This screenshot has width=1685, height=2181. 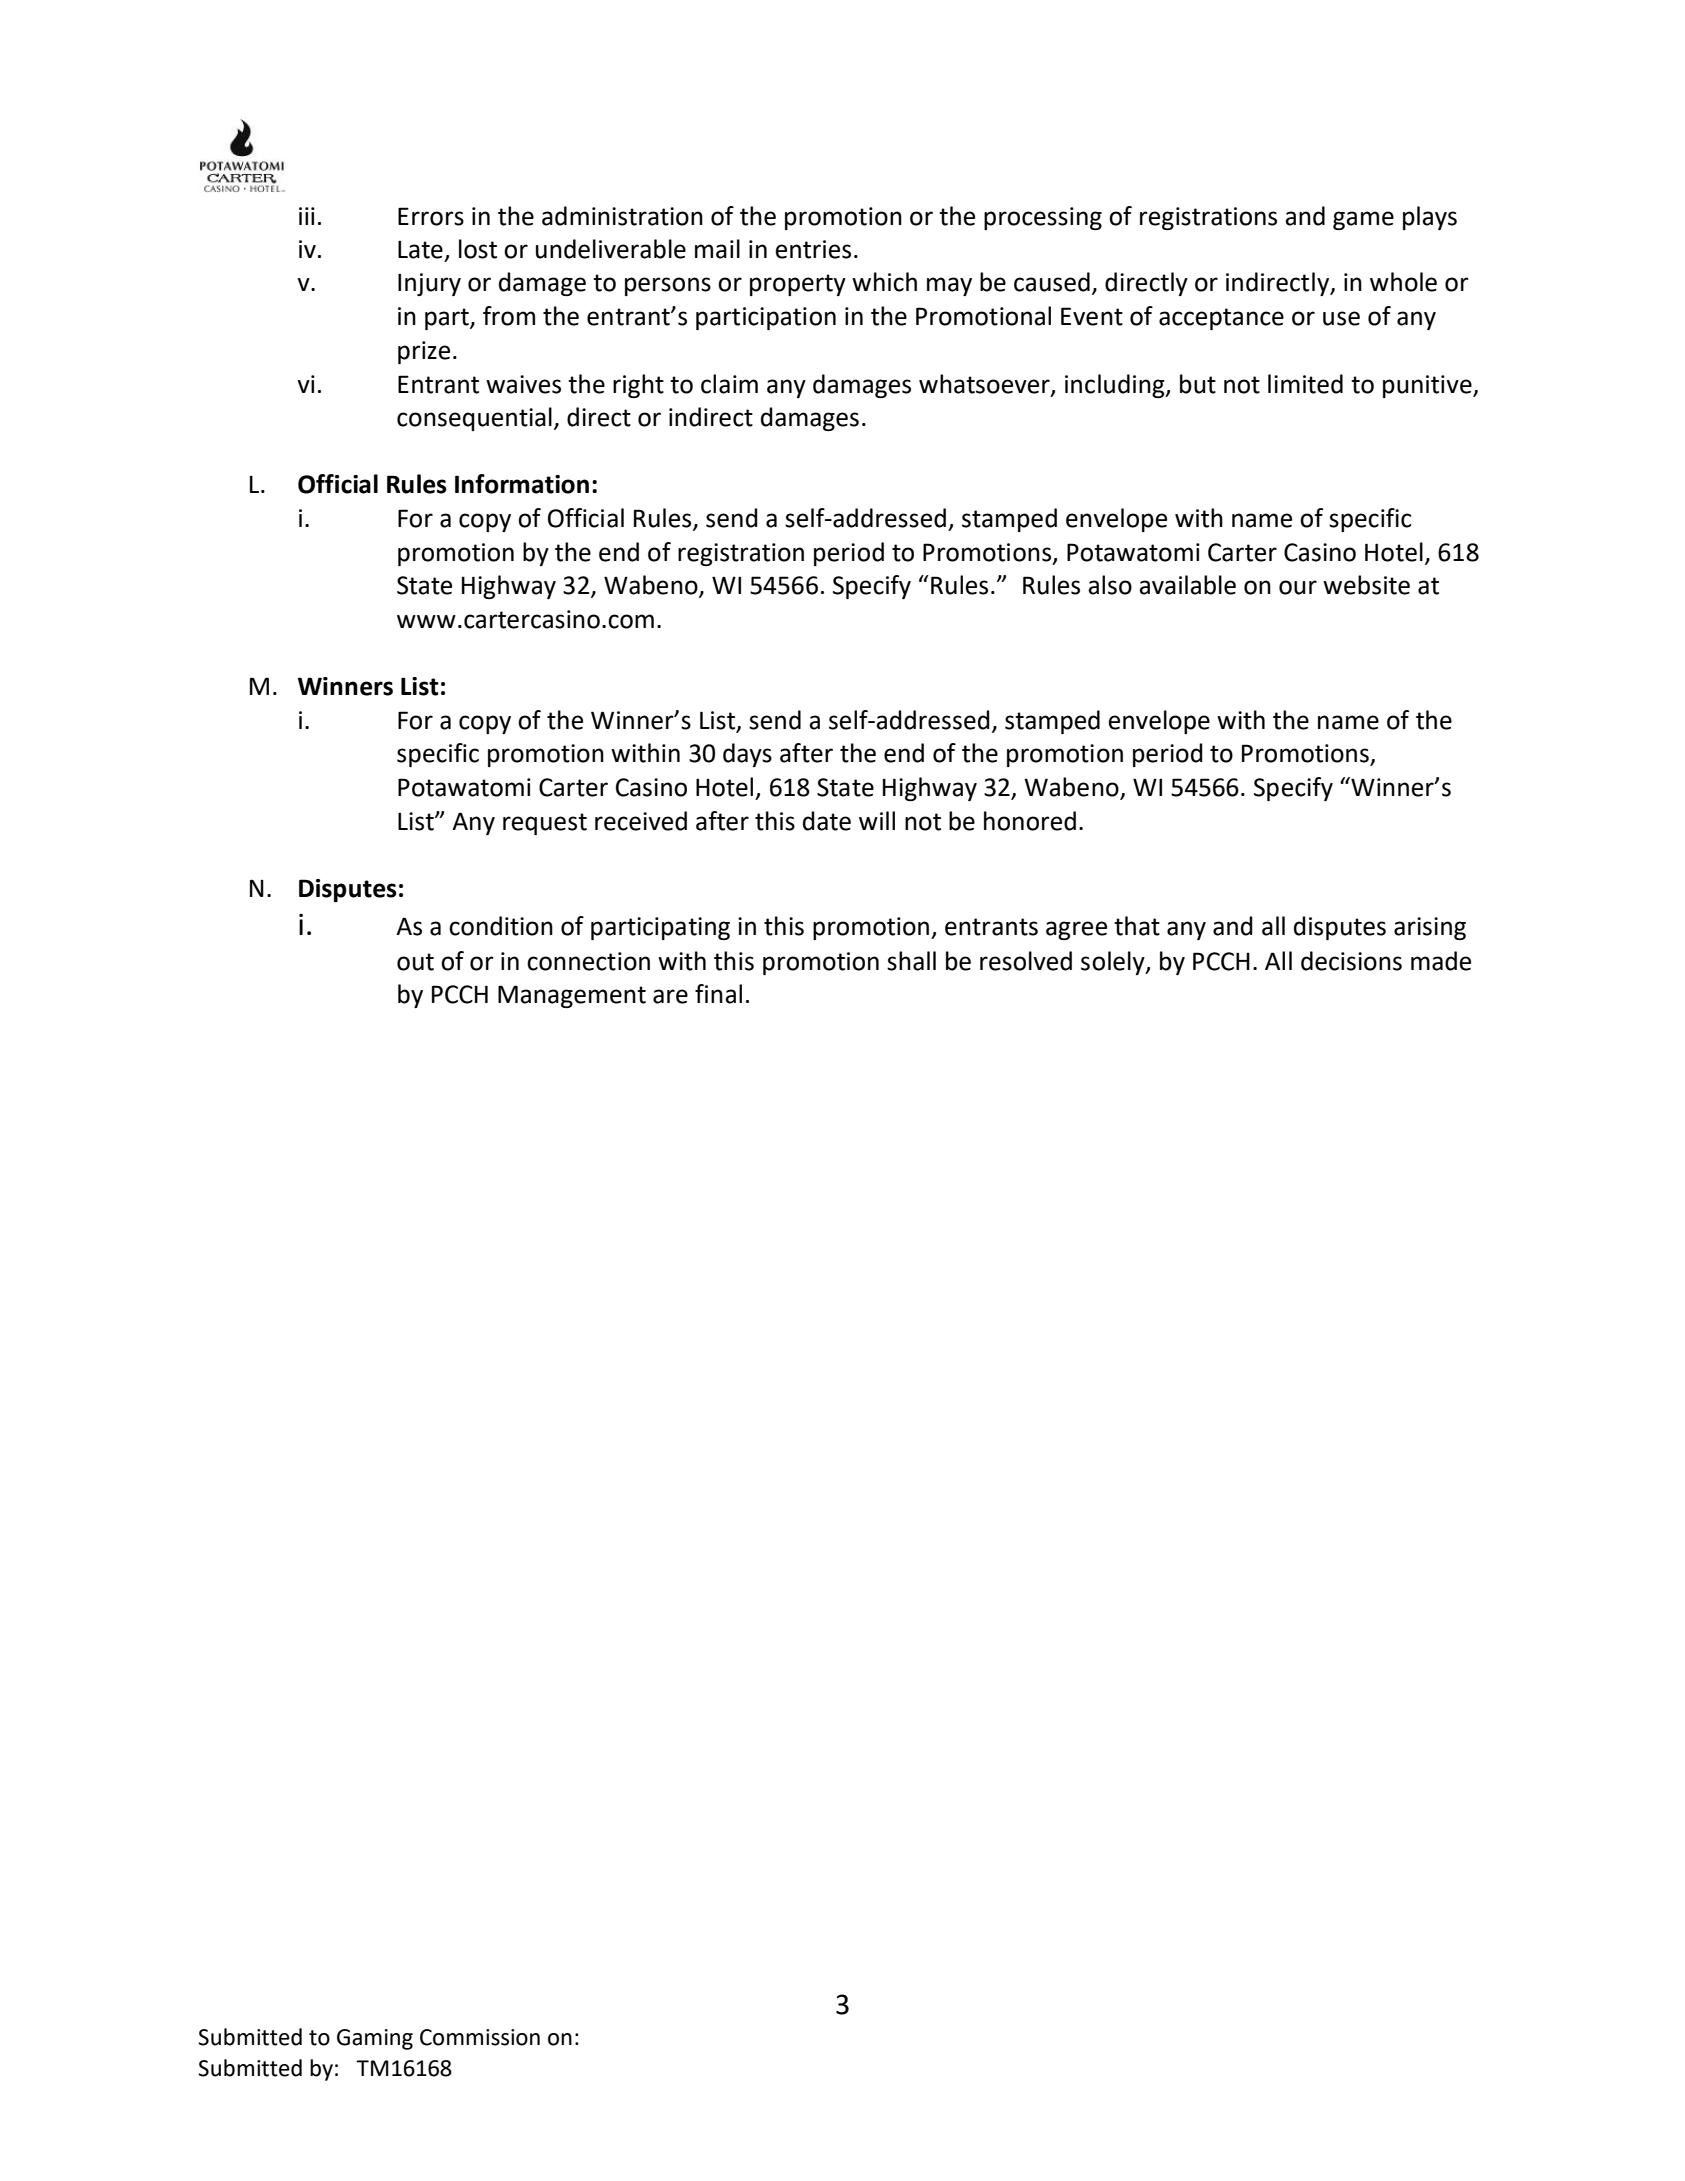 What do you see at coordinates (429, 284) in the screenshot?
I see `Injury` at bounding box center [429, 284].
